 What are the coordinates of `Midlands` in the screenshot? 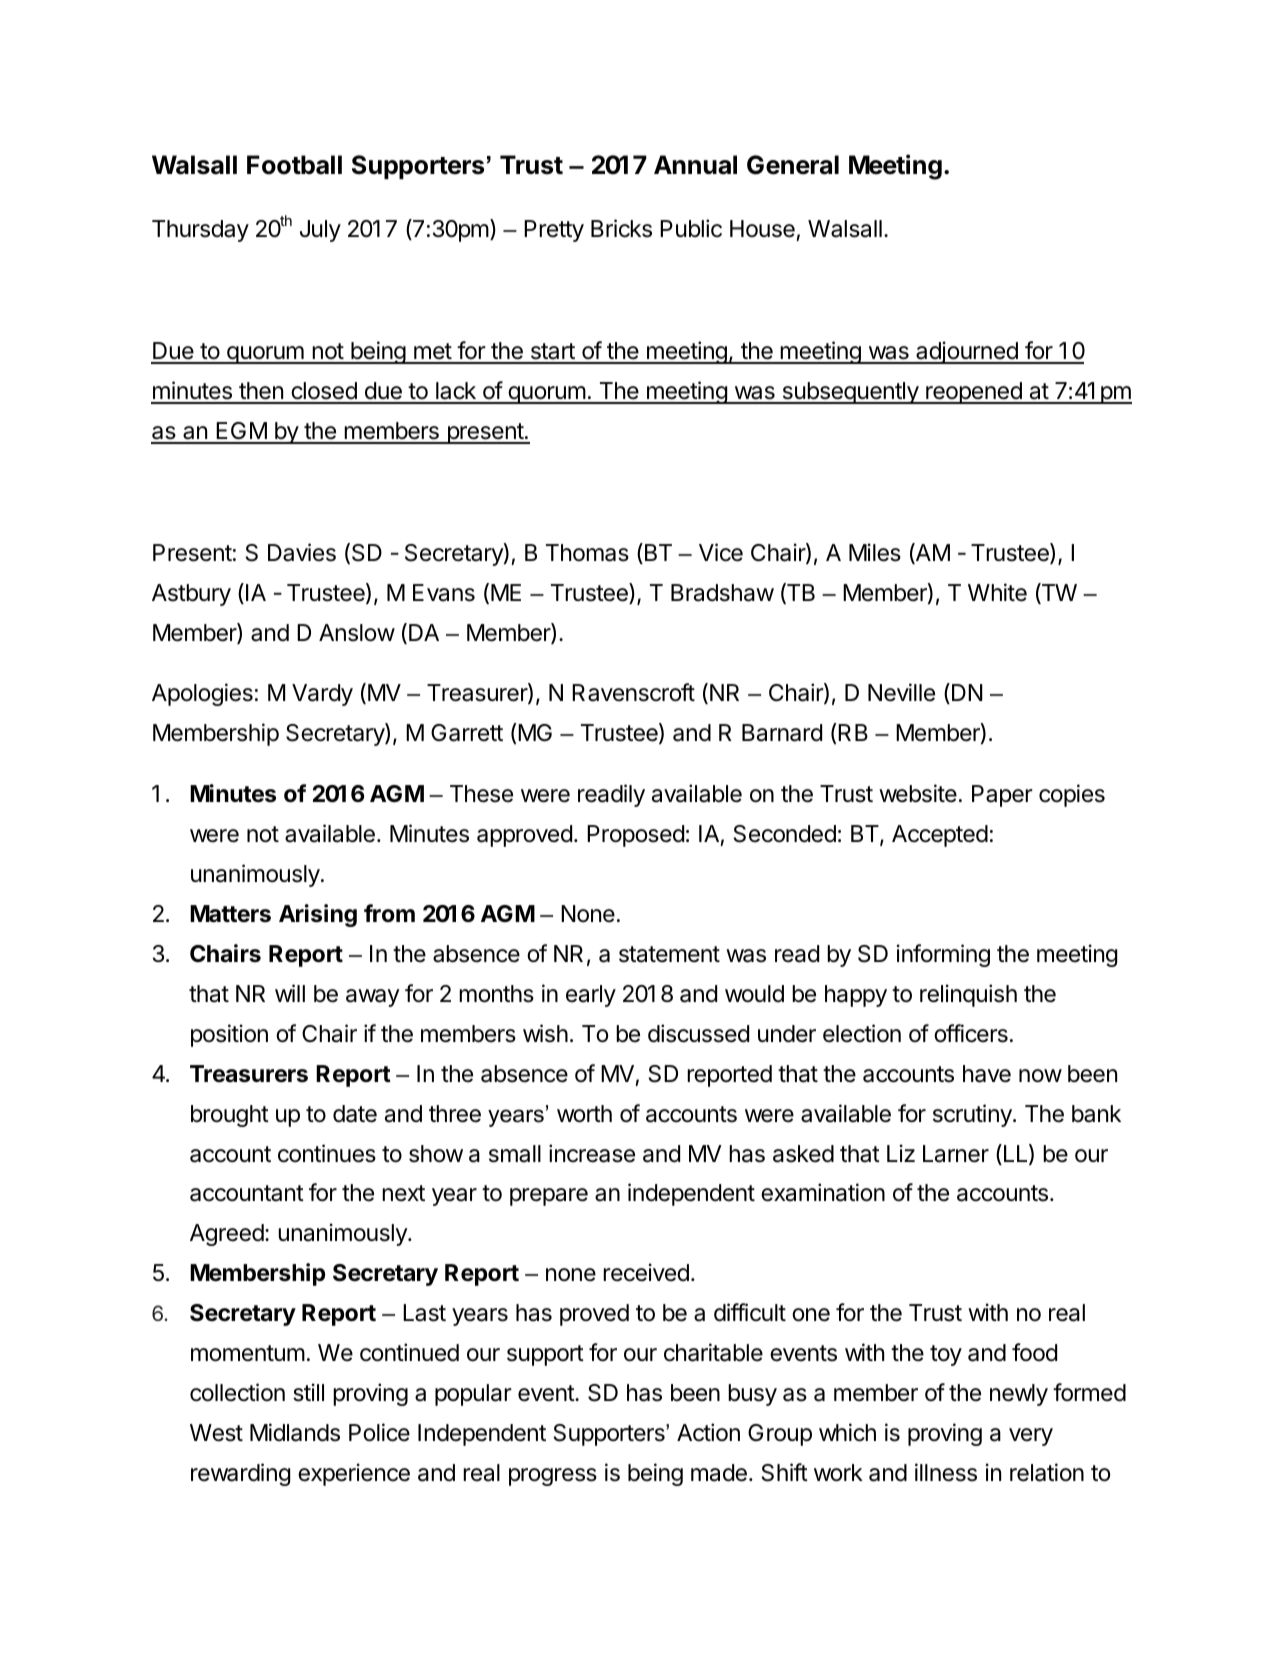 It's located at (295, 1432).
